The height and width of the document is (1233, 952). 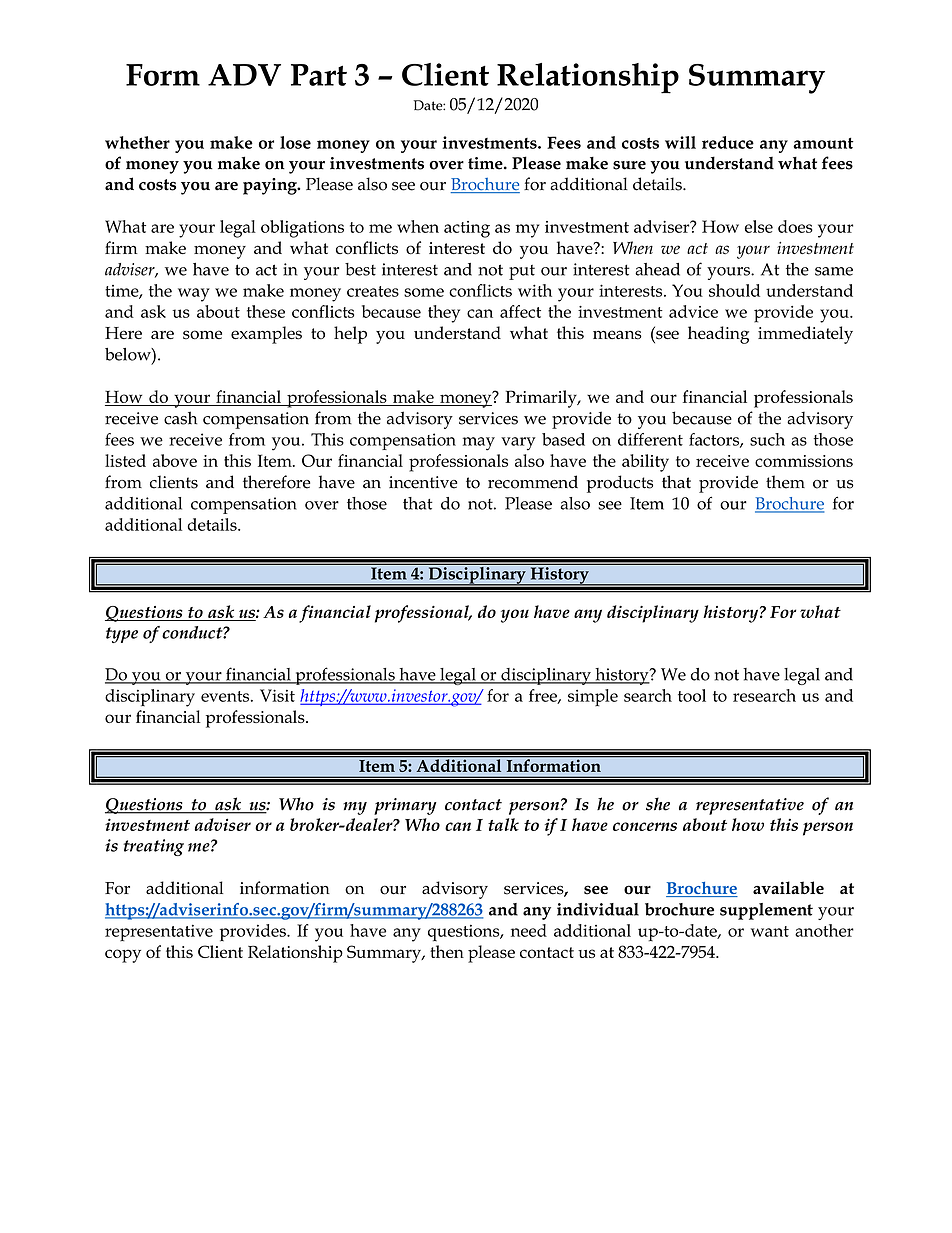 What do you see at coordinates (692, 695) in the document?
I see `tool` at bounding box center [692, 695].
